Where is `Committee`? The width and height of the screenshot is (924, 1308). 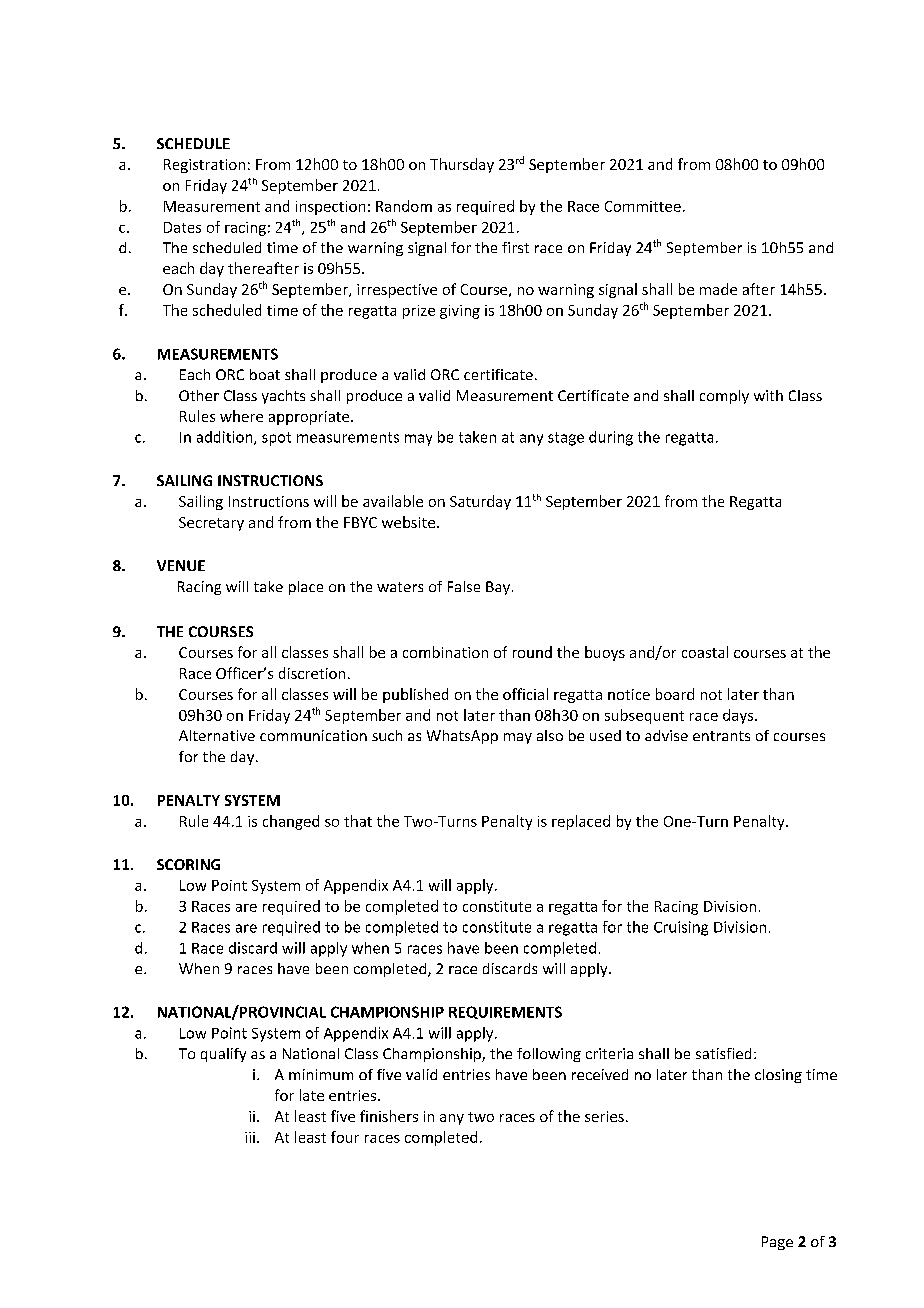
Committee is located at coordinates (643, 206).
